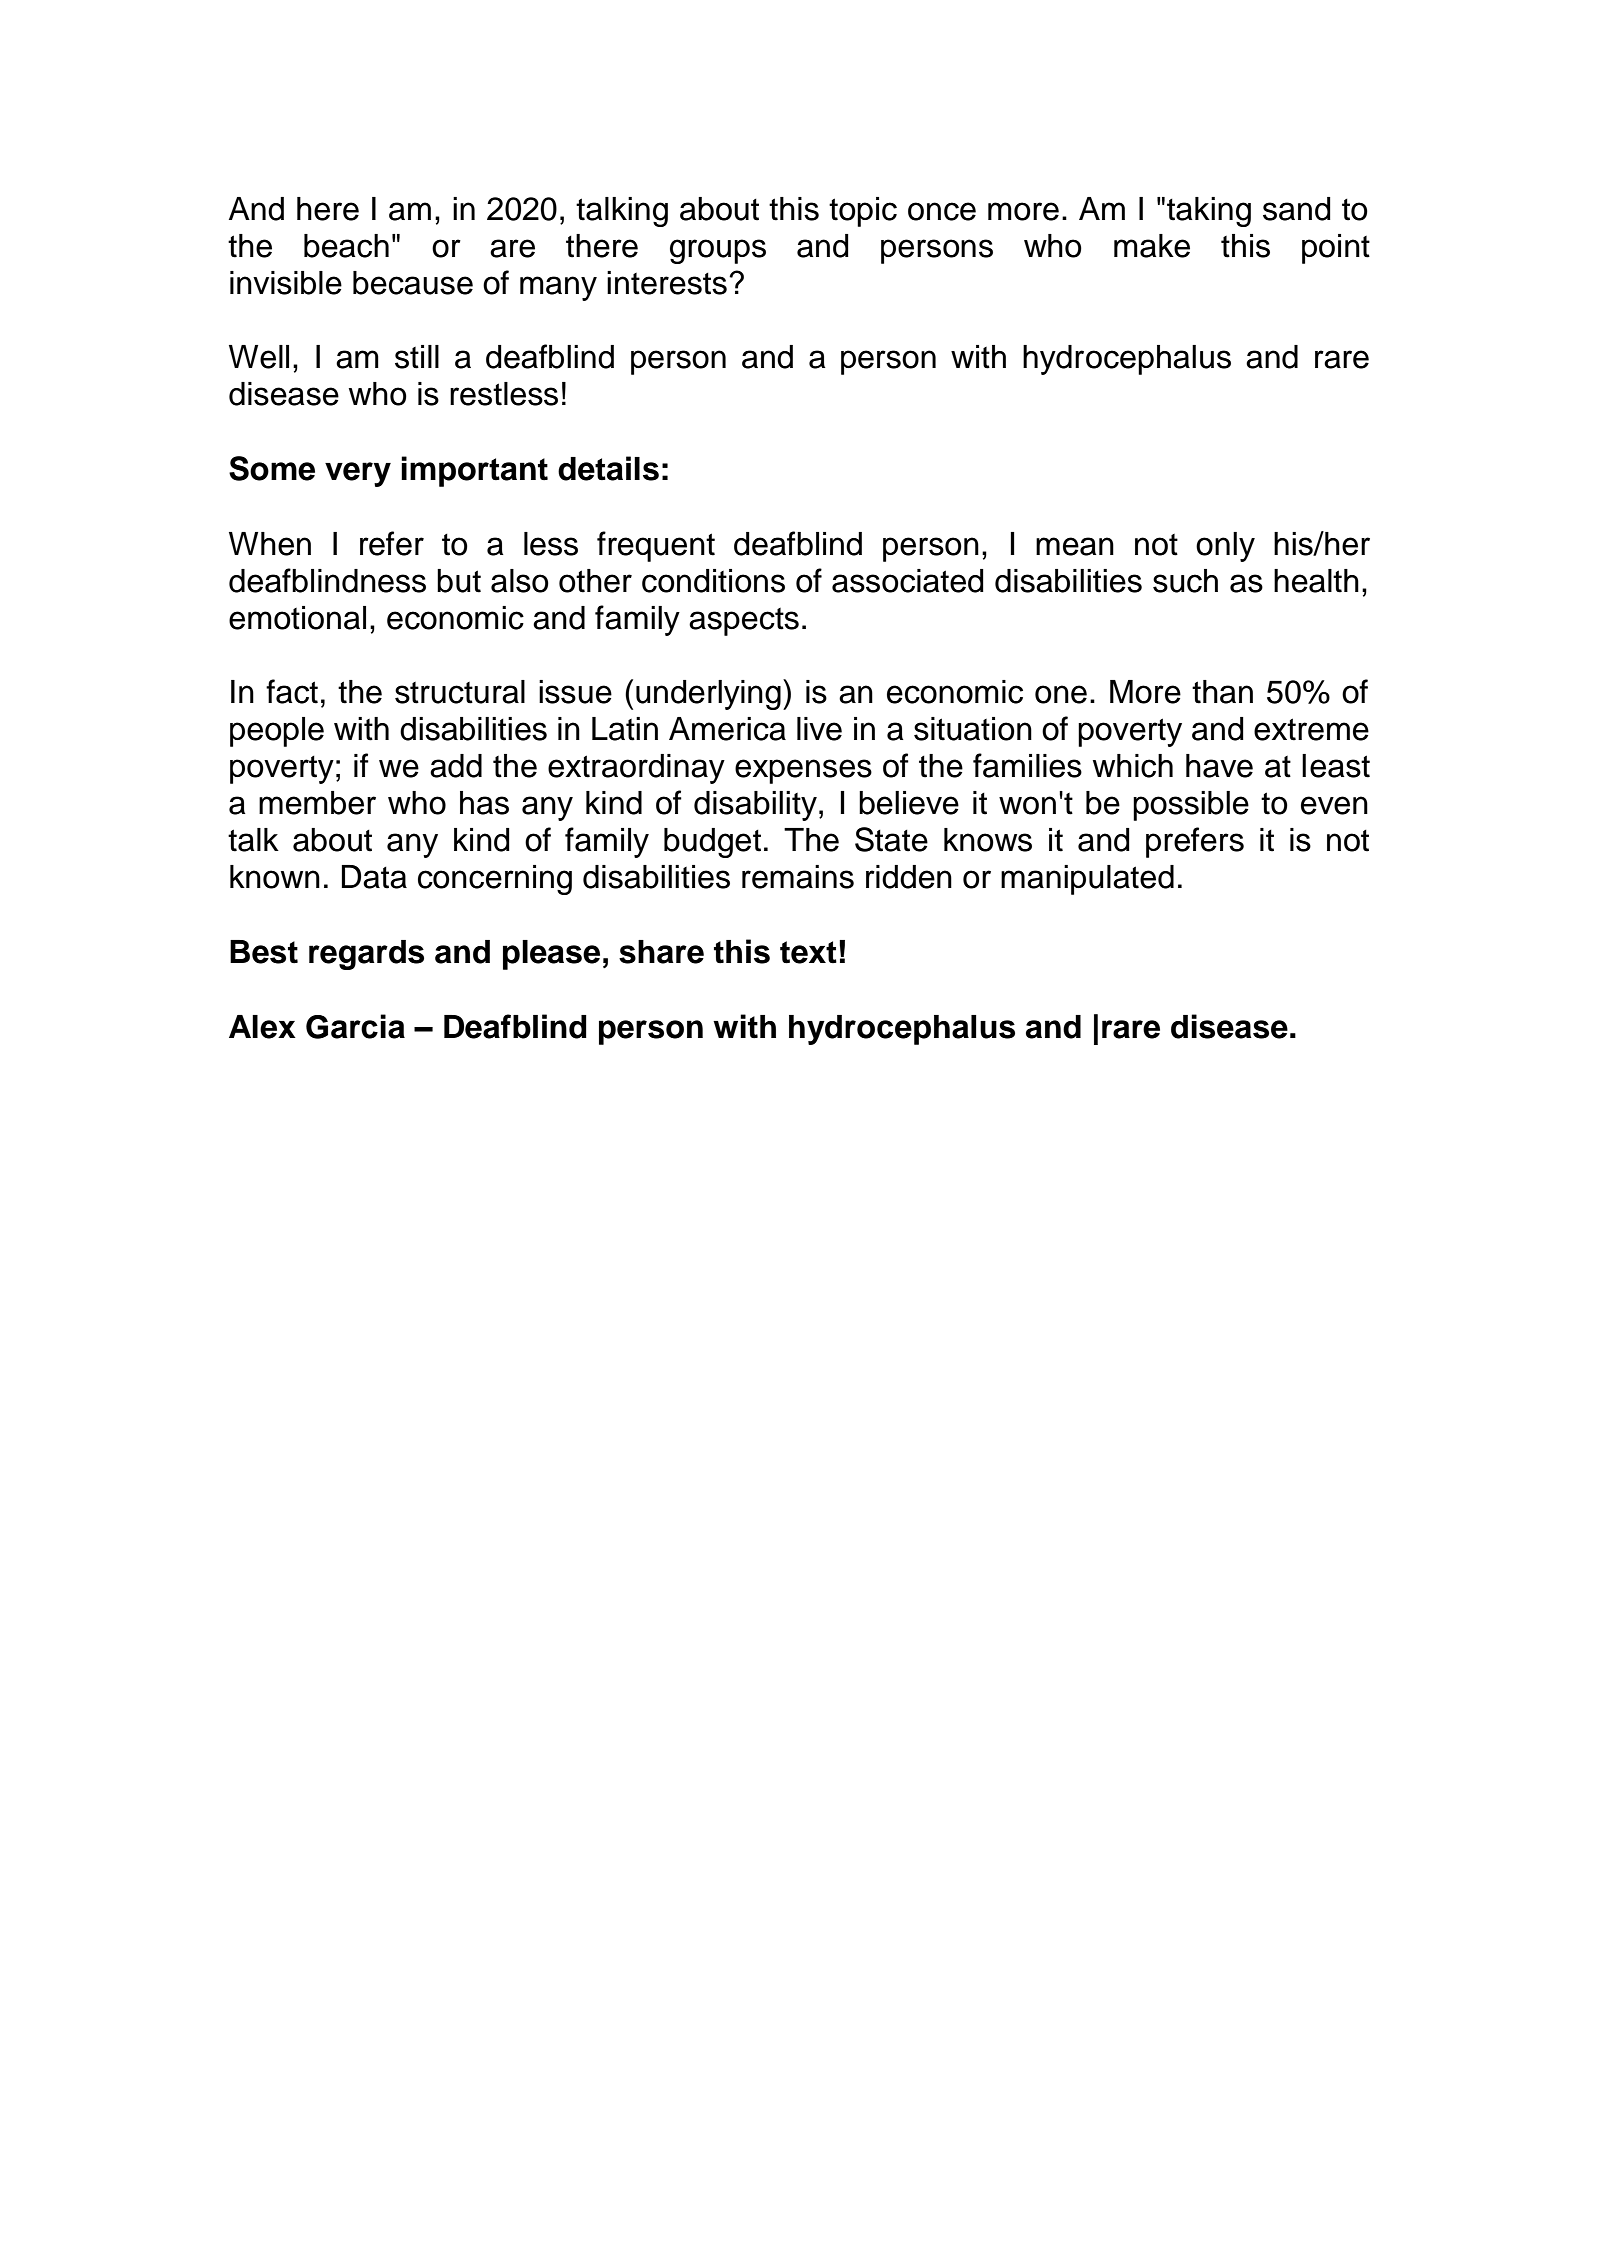  Describe the element at coordinates (355, 1026) in the document. I see `Garcia` at that location.
